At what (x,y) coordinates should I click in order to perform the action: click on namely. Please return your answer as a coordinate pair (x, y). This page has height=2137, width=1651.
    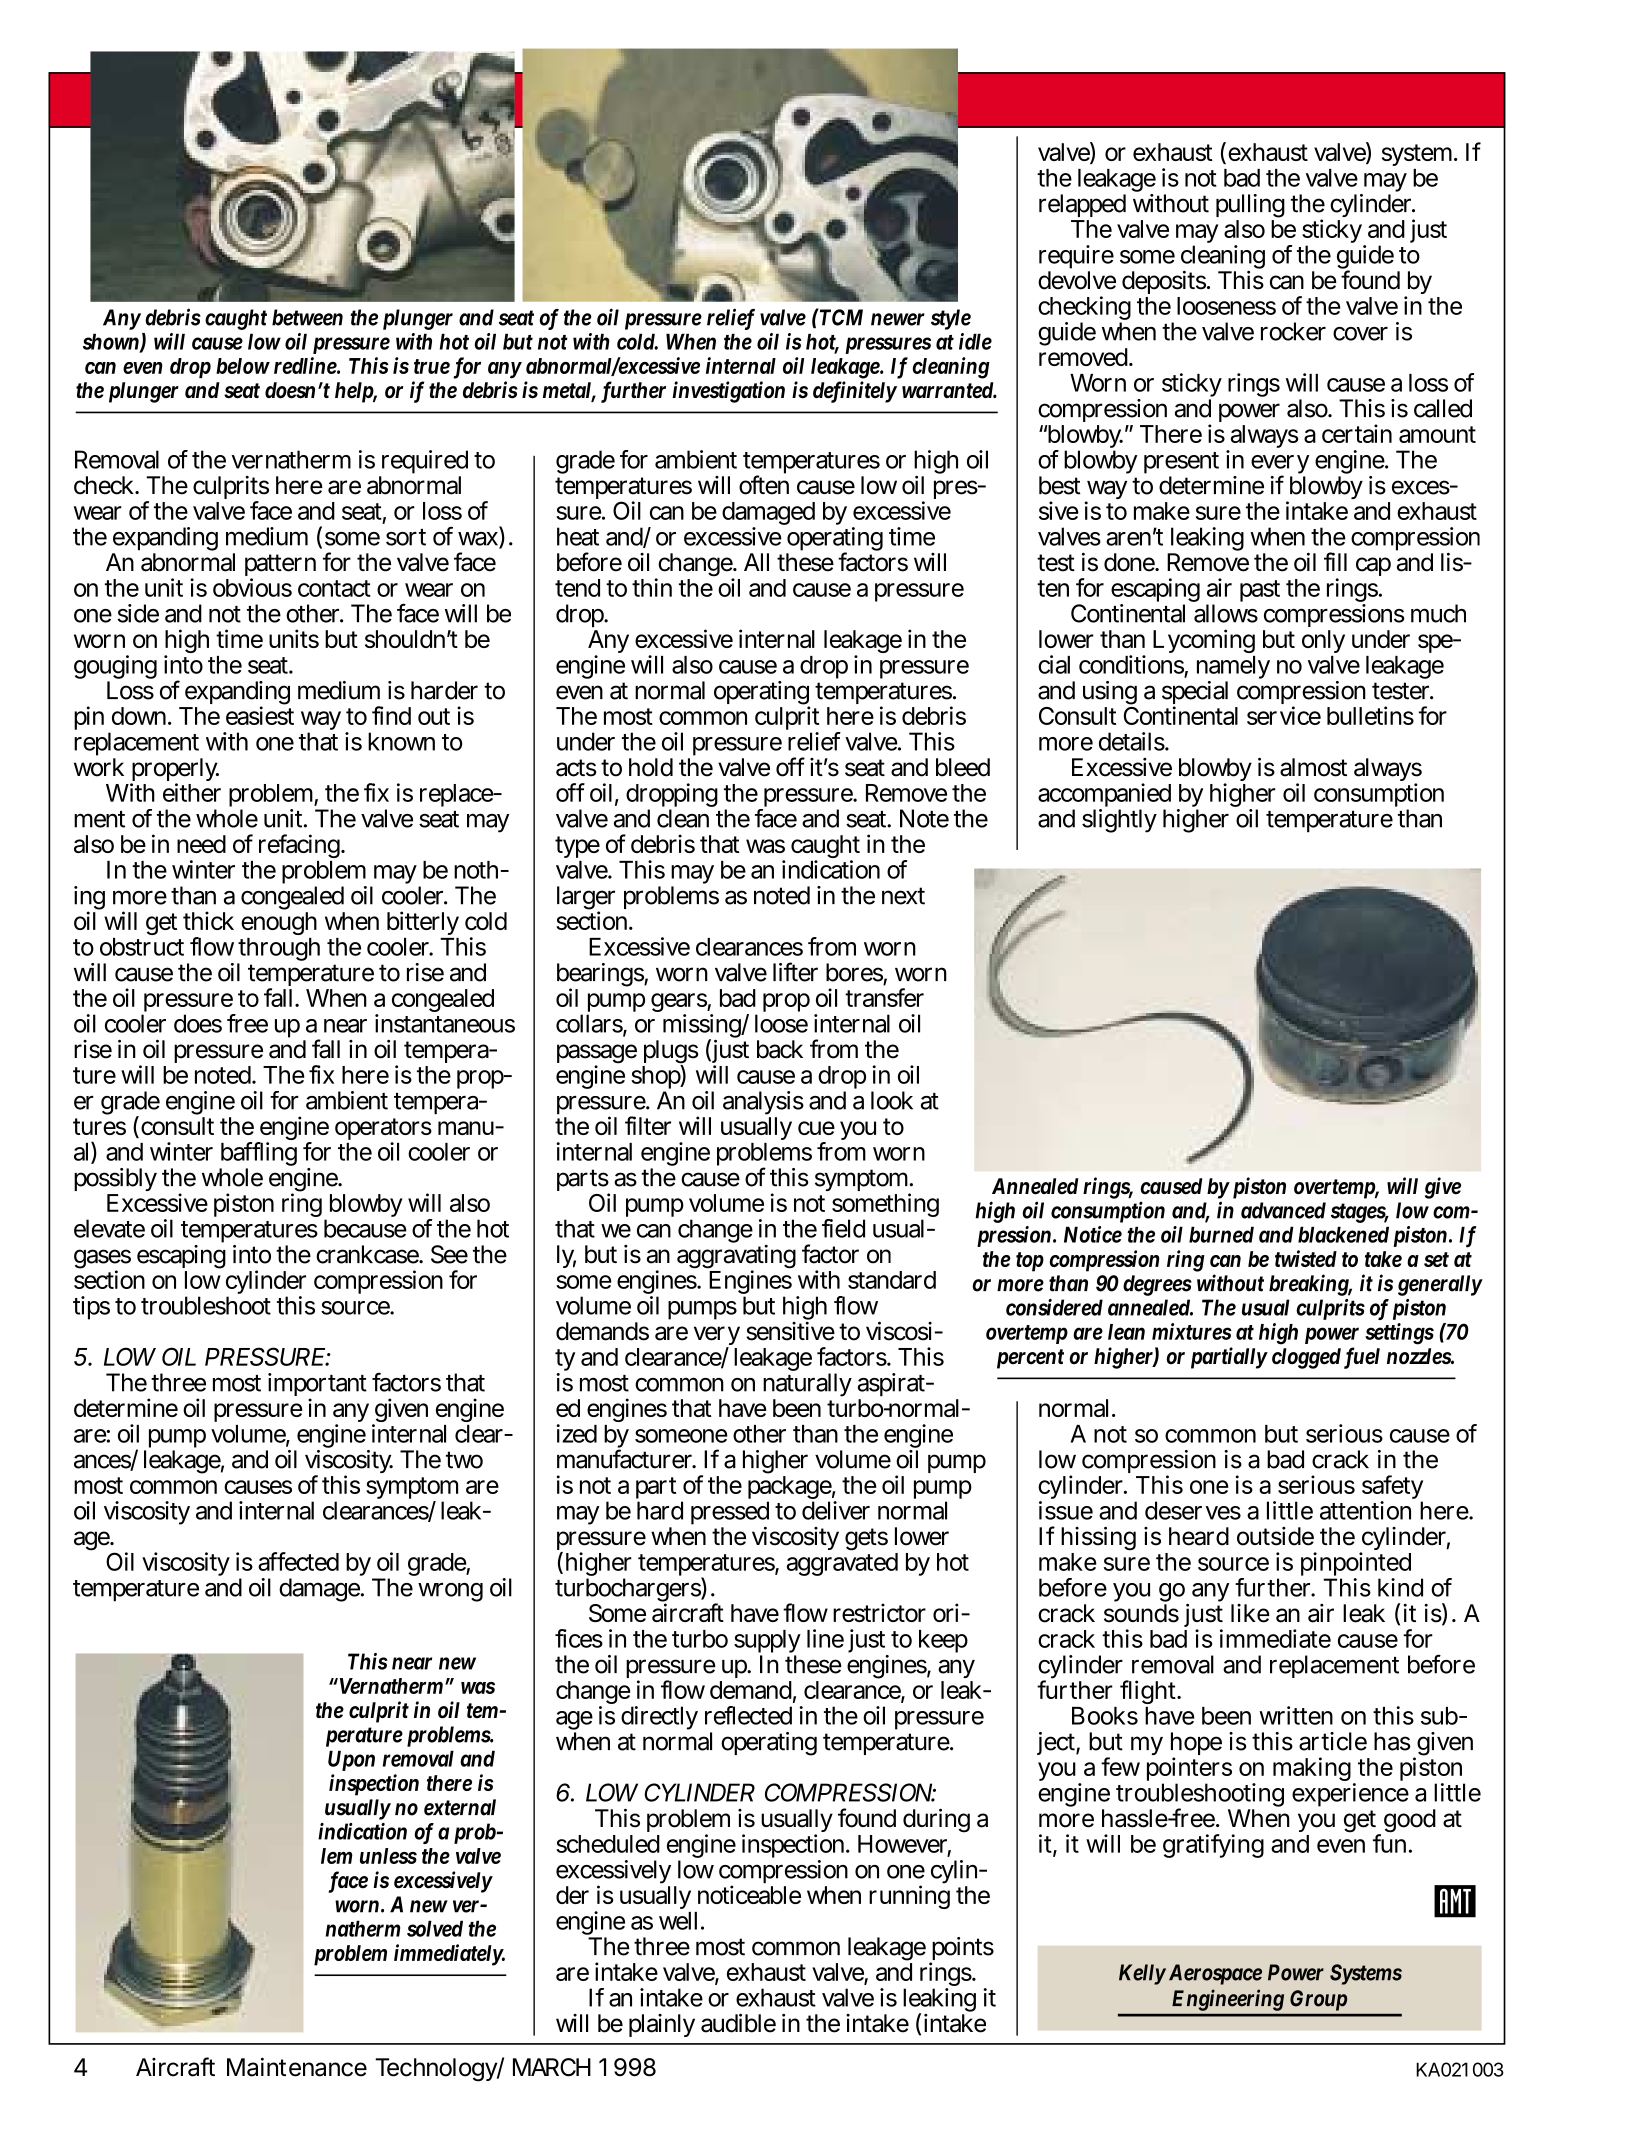
    Looking at the image, I should click on (1233, 669).
